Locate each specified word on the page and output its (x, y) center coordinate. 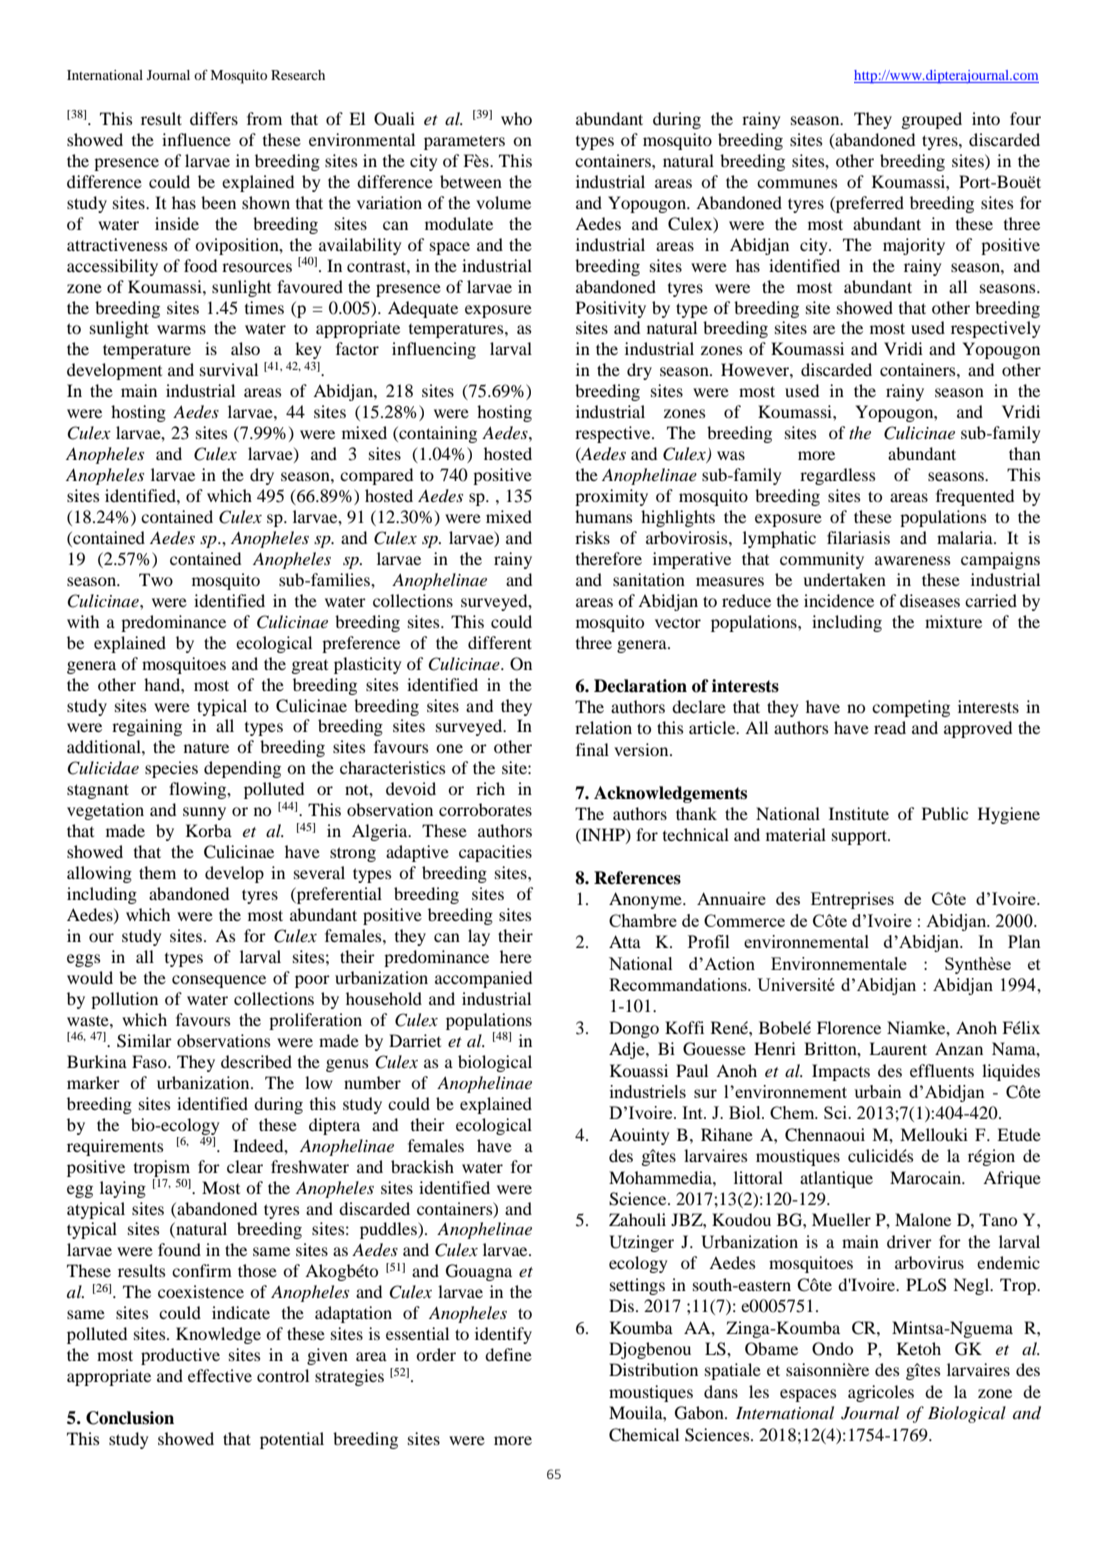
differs (214, 118)
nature (206, 747)
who (516, 118)
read (890, 727)
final (592, 749)
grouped (931, 120)
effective (220, 1375)
